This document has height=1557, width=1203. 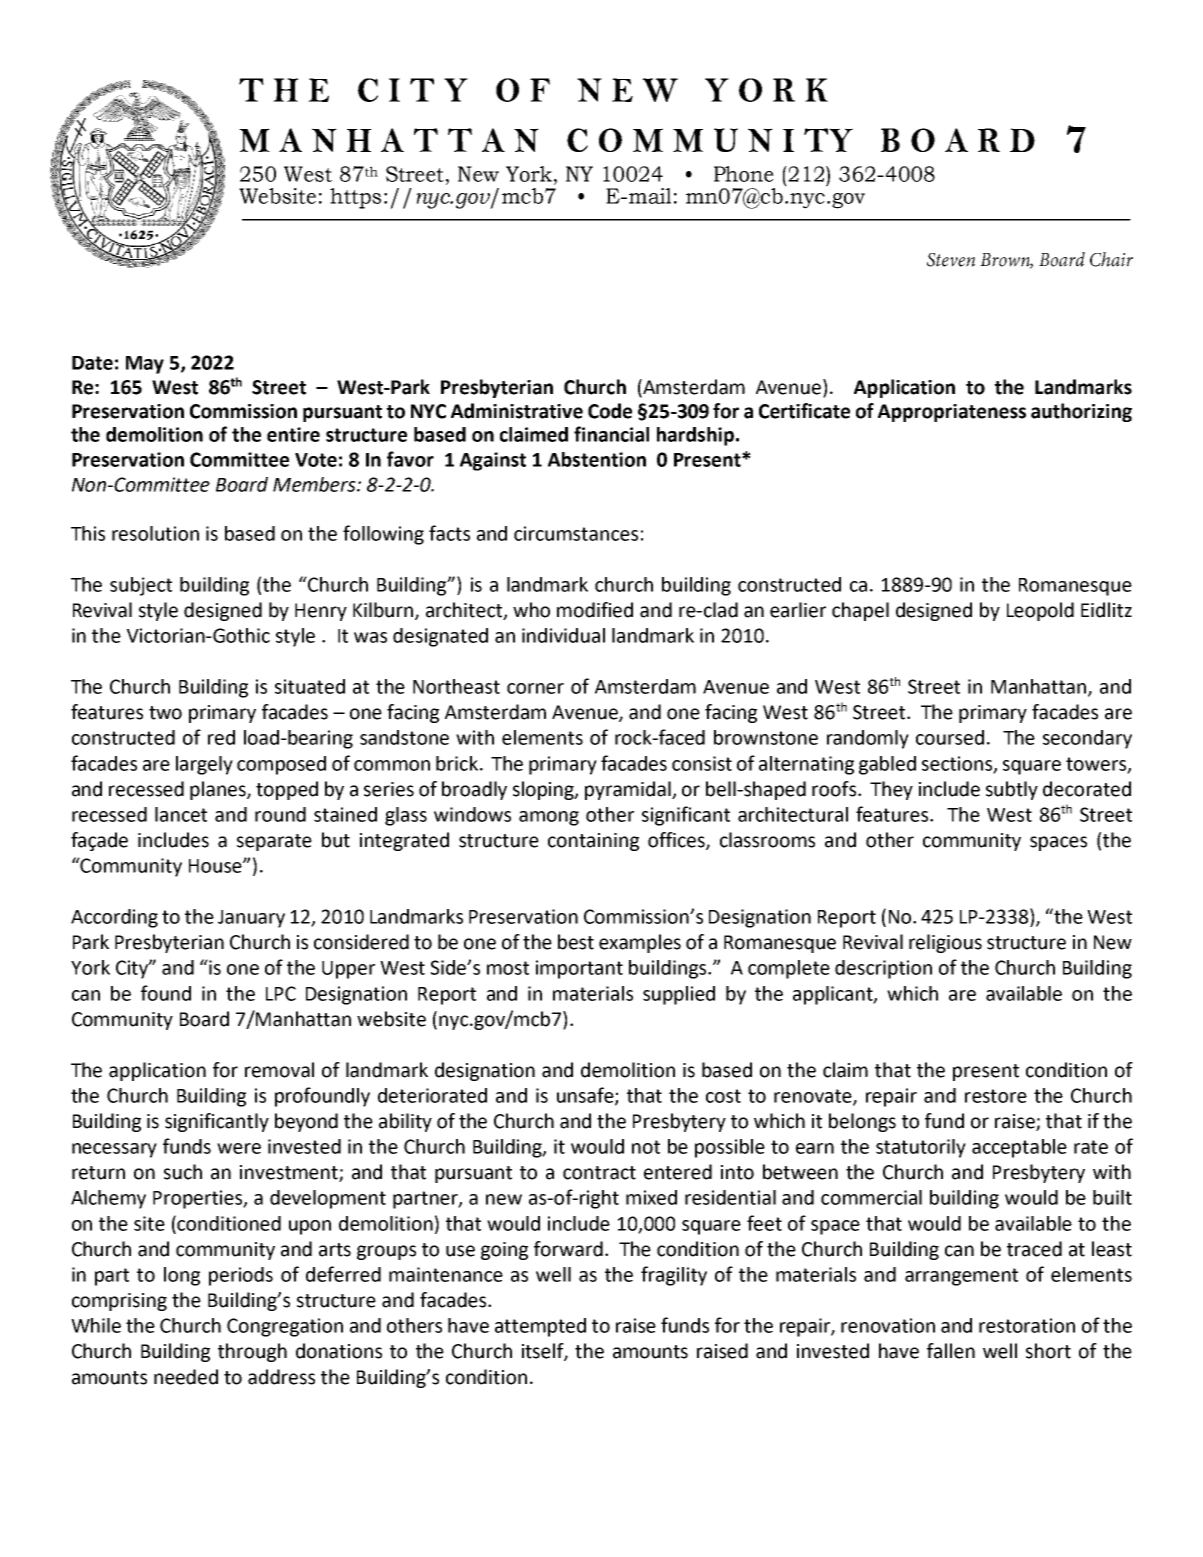 I want to click on through, so click(x=252, y=1352).
